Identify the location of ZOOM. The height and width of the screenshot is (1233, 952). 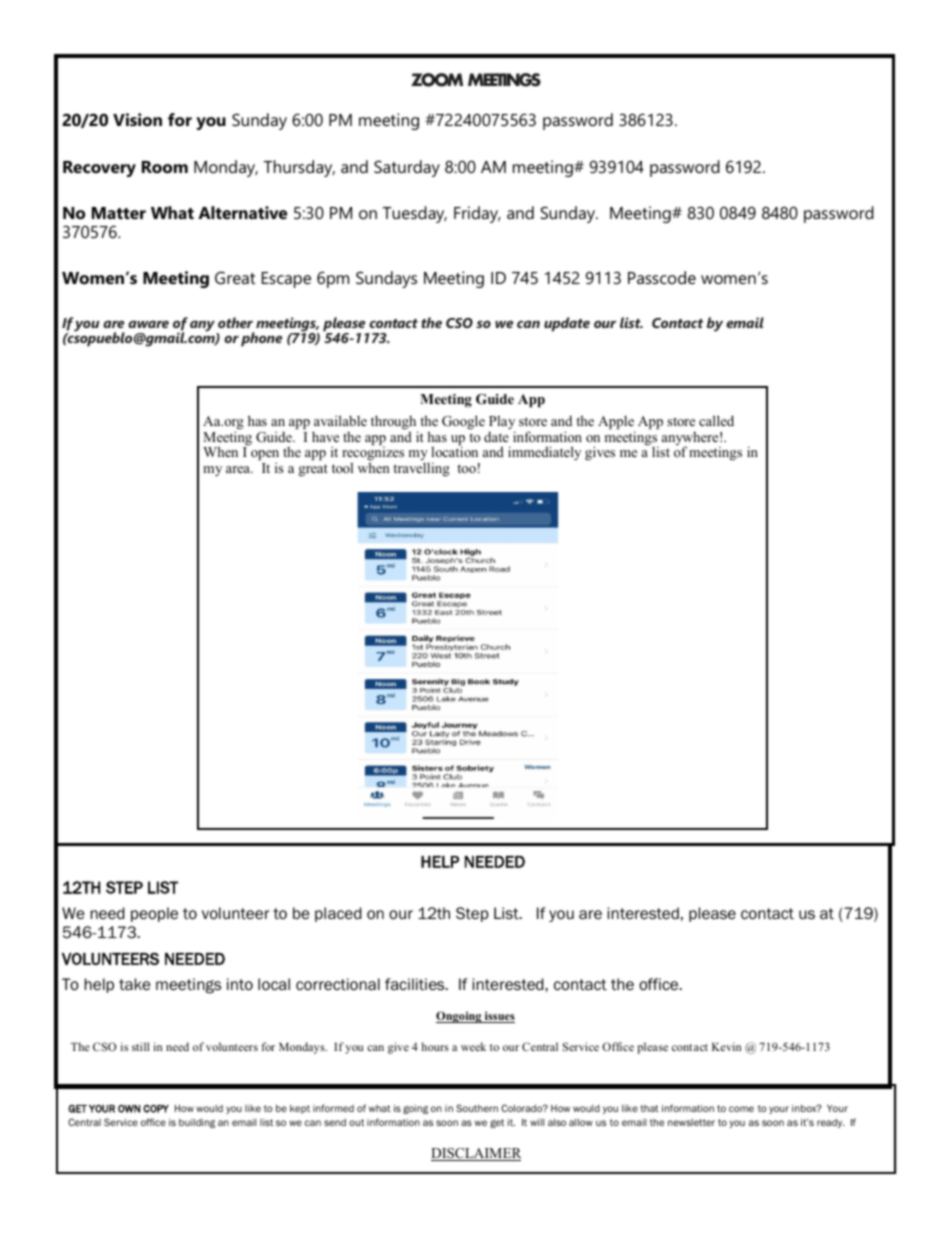
(437, 80).
